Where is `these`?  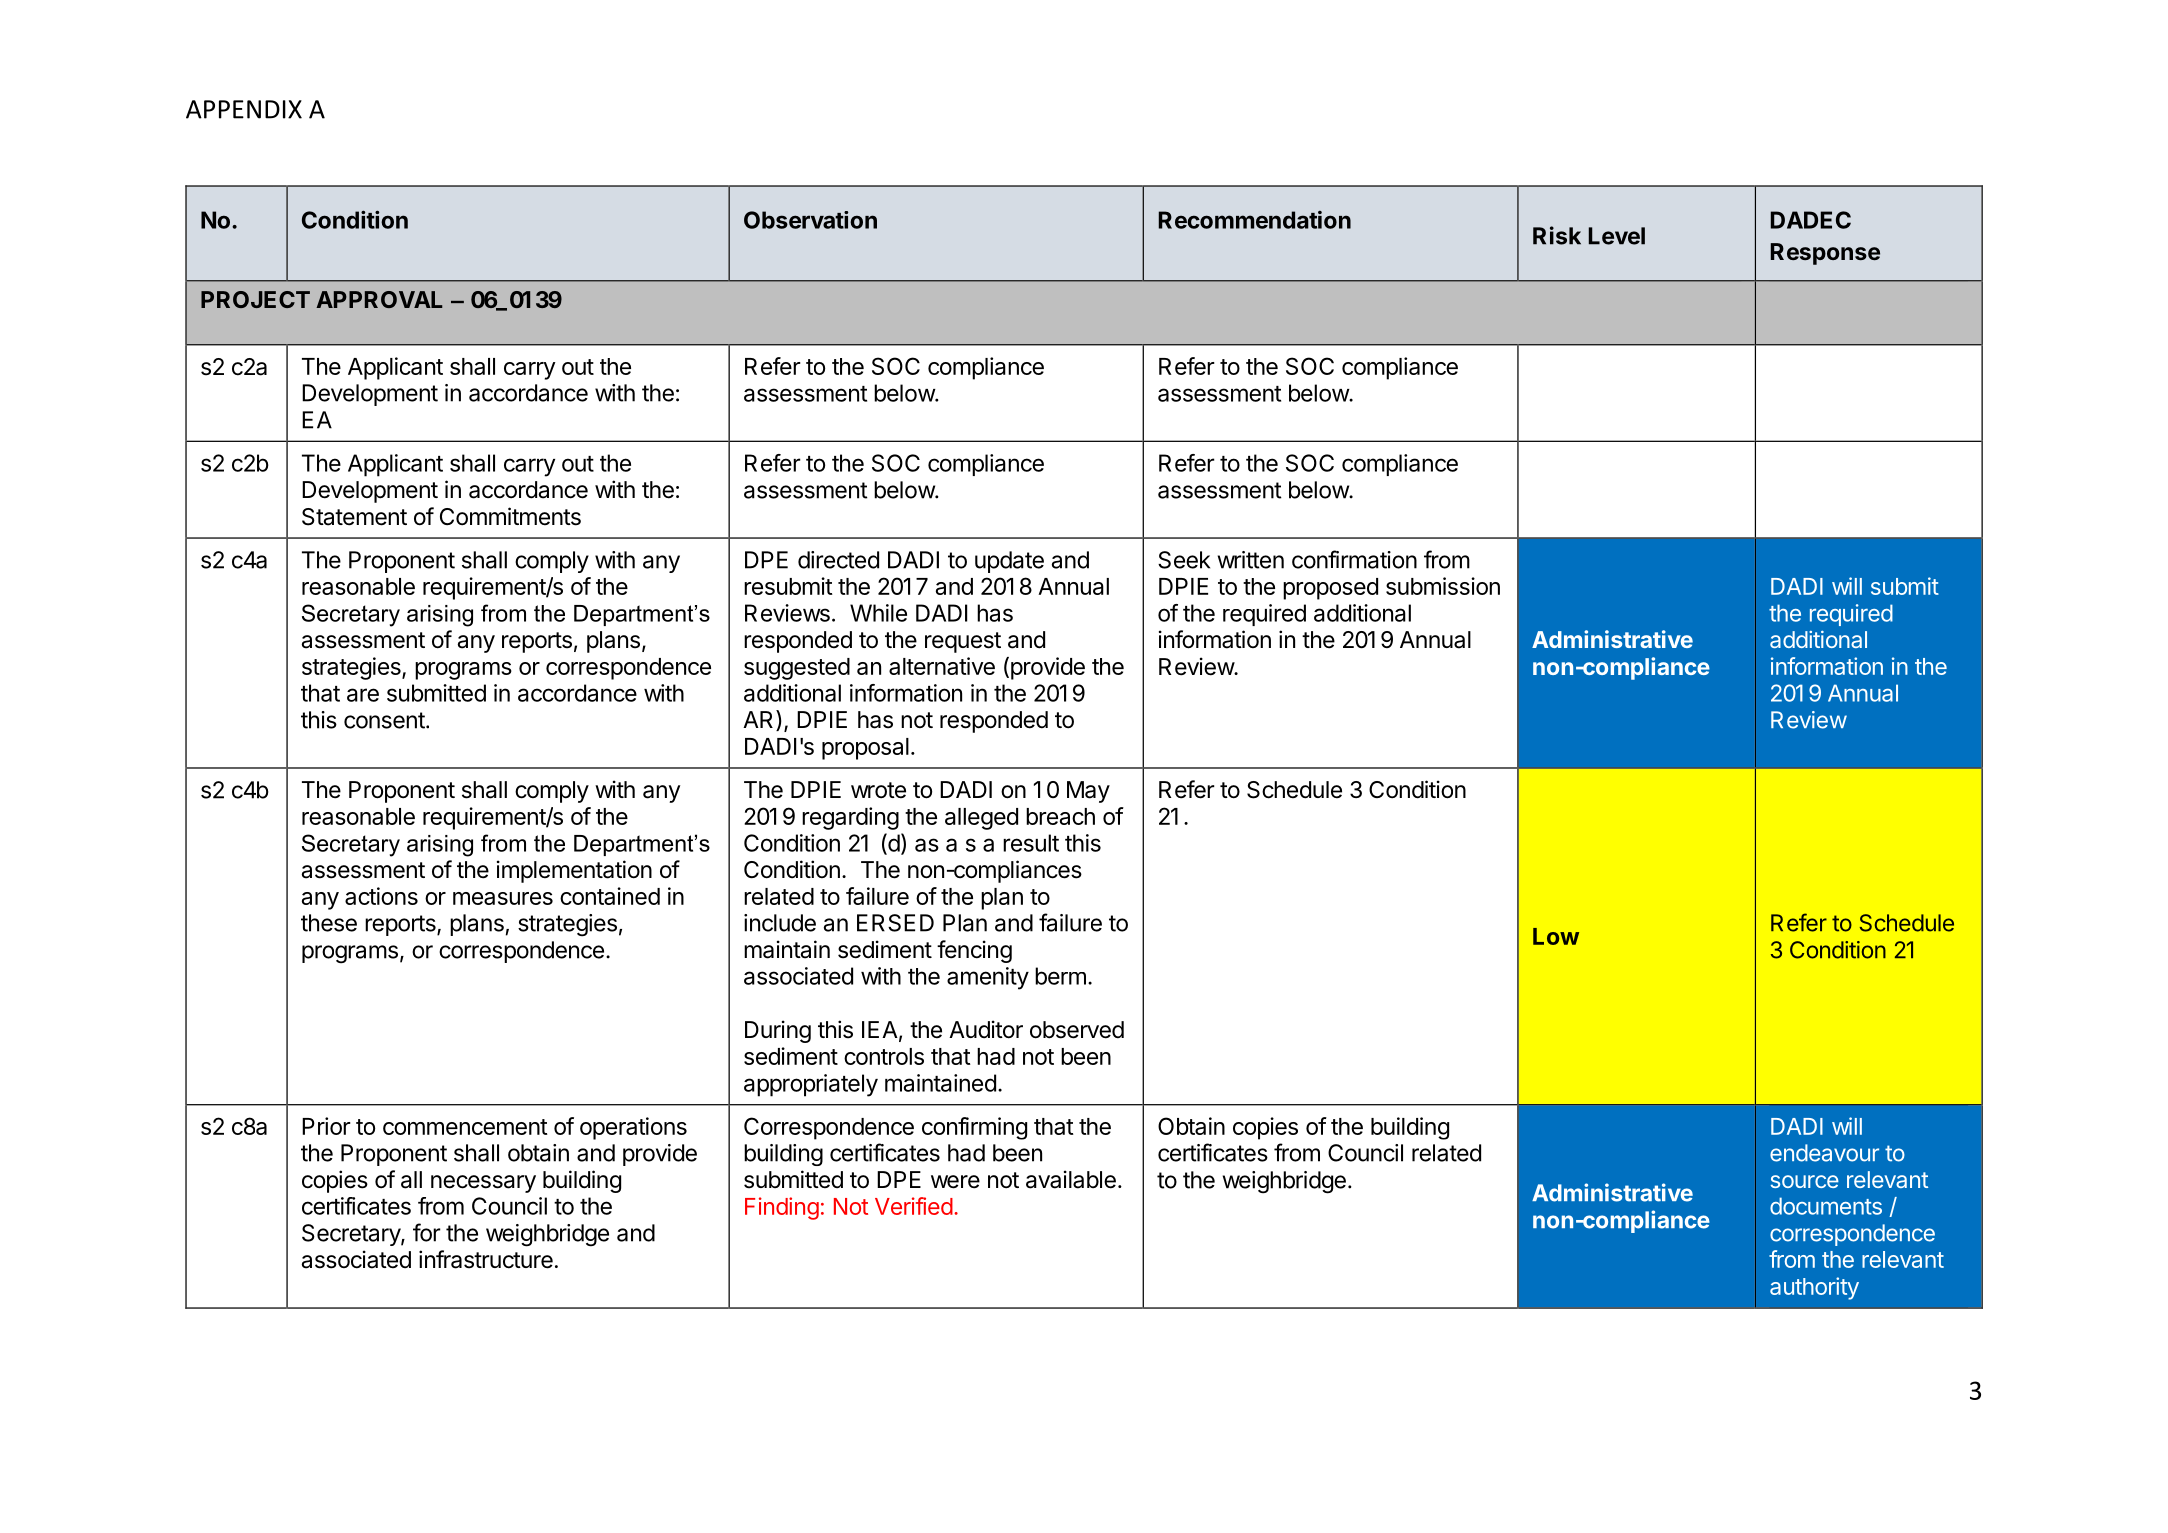 these is located at coordinates (329, 923).
